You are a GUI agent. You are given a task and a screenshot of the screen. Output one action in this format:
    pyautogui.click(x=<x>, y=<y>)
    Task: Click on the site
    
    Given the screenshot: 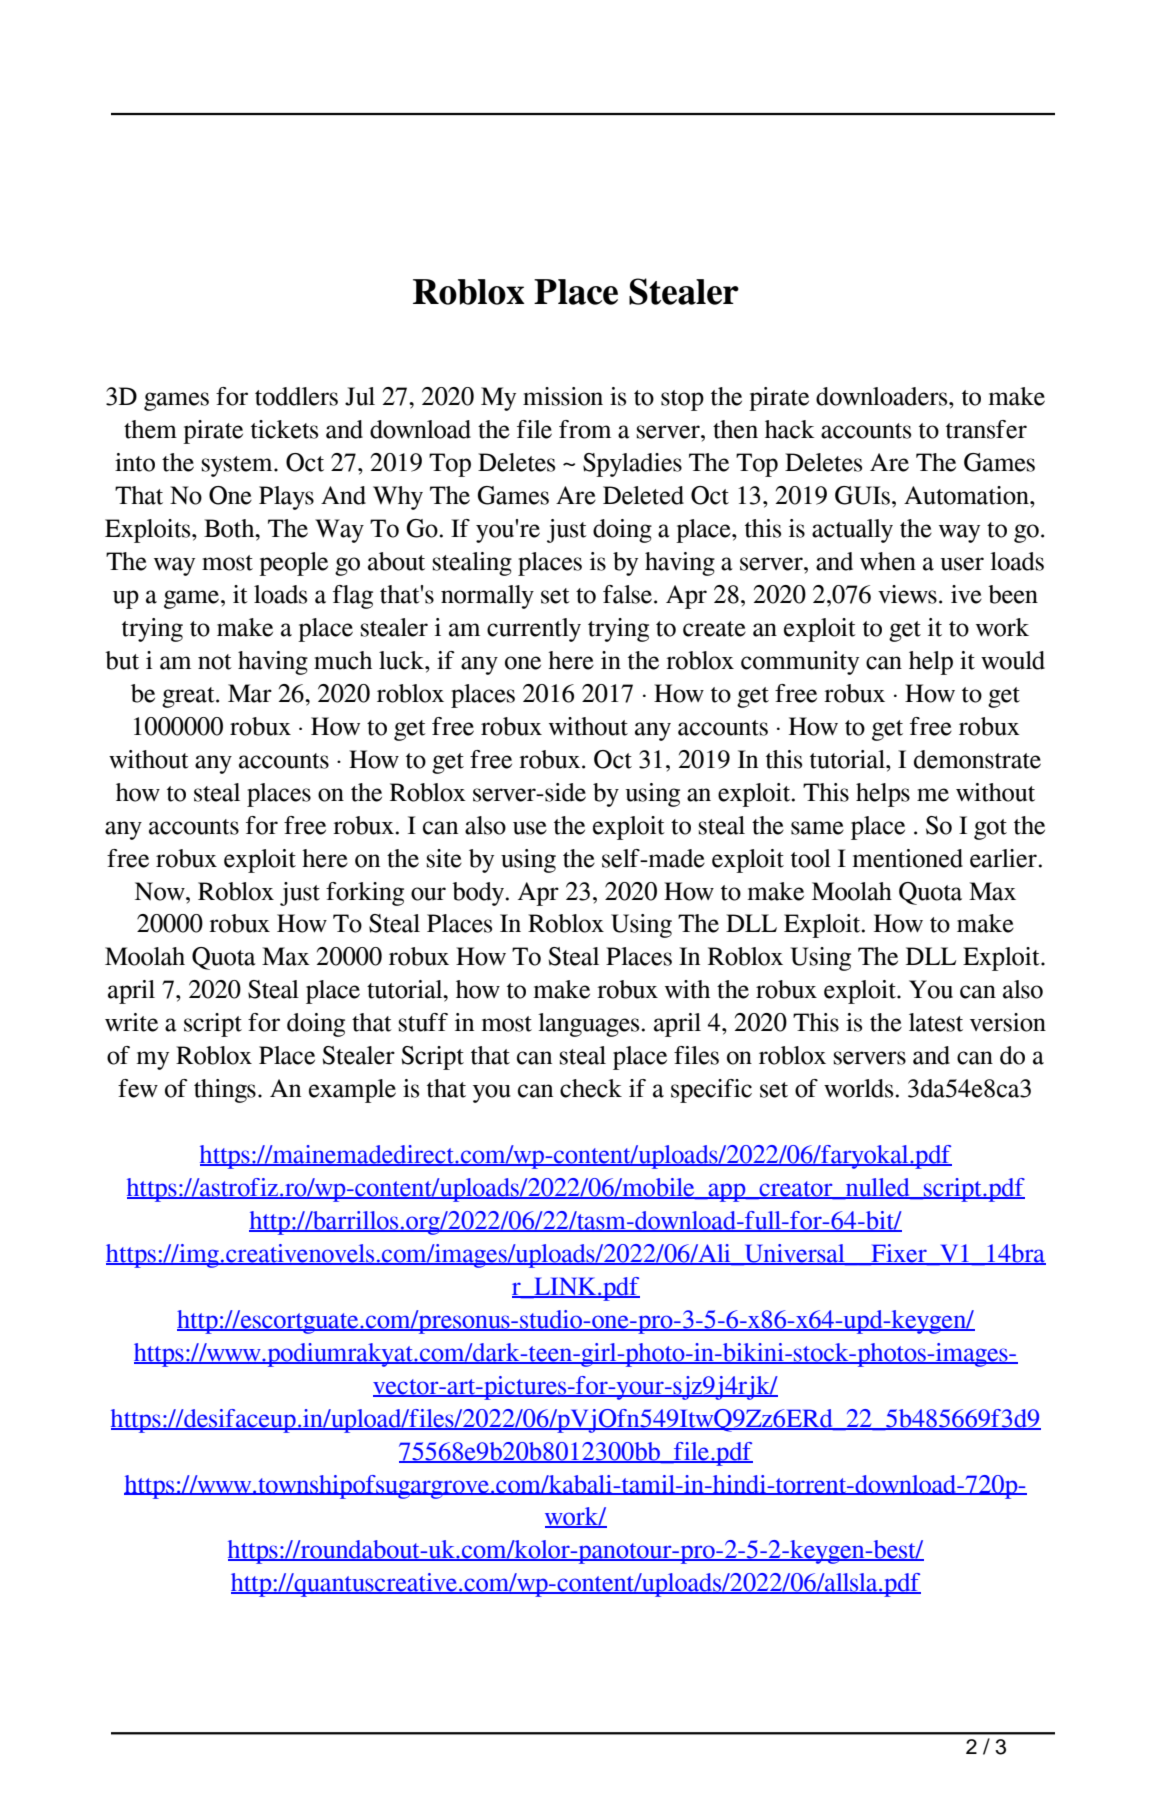 What is the action you would take?
    pyautogui.click(x=444, y=858)
